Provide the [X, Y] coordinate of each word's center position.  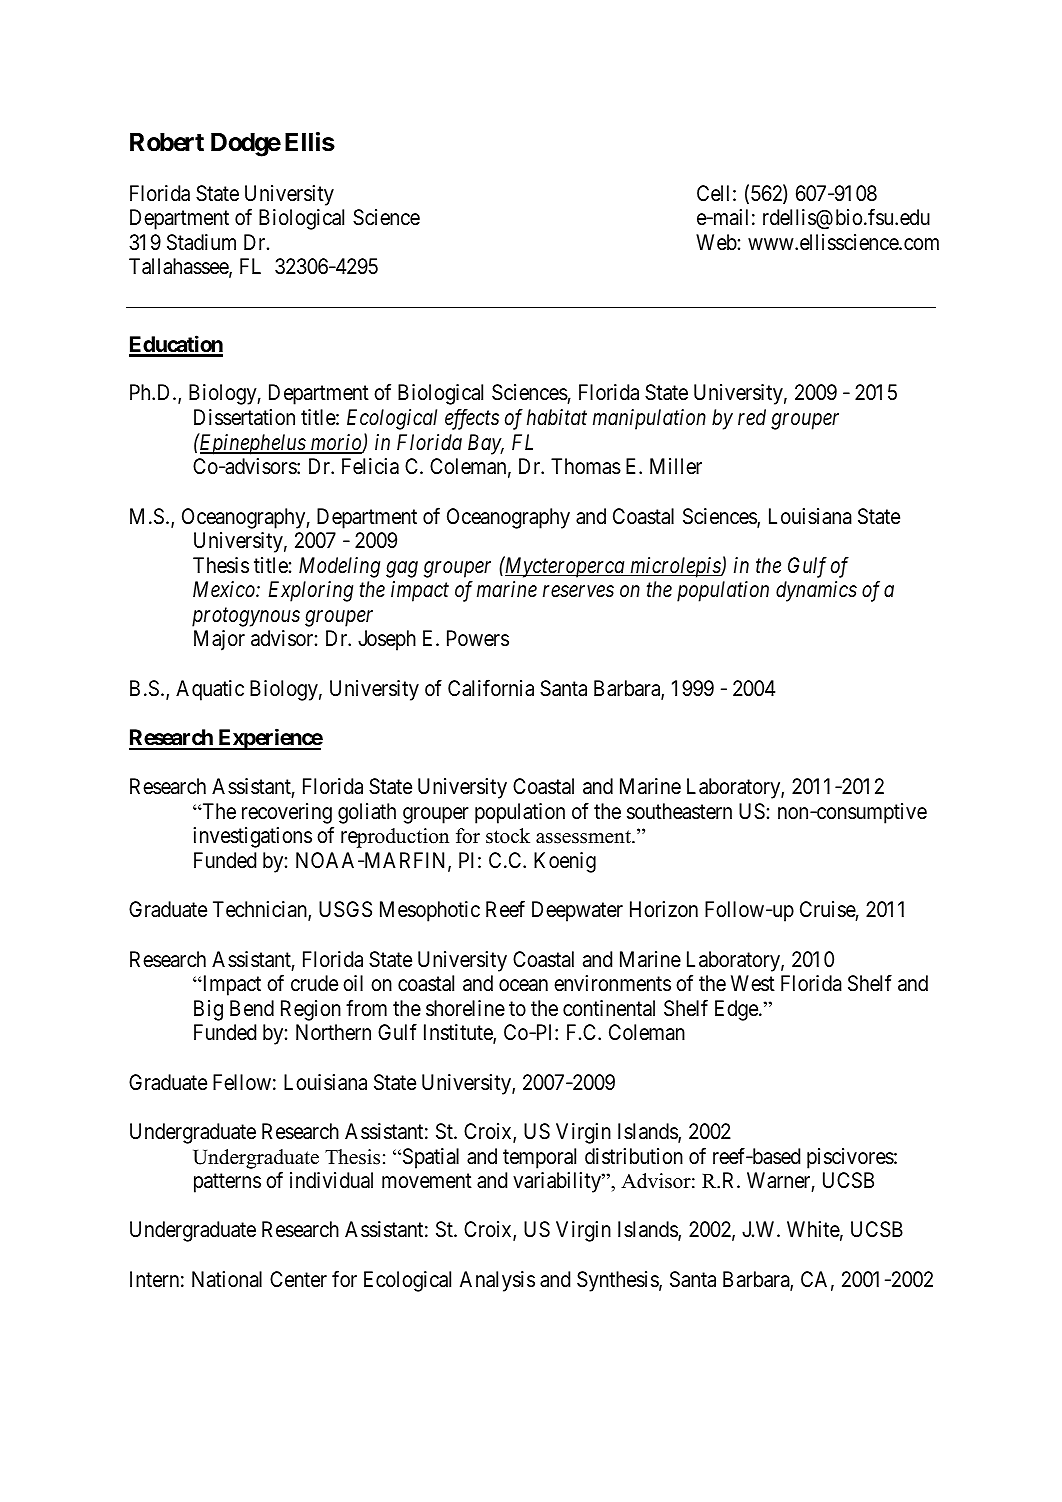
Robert [167, 142]
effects [472, 419]
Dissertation [244, 417]
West [753, 983]
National [227, 1279]
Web [716, 242]
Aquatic [210, 690]
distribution [634, 1156]
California [491, 688]
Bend [252, 1008]
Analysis [497, 1281]
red [752, 417]
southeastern [679, 811]
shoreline [465, 1008]
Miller [676, 466]
